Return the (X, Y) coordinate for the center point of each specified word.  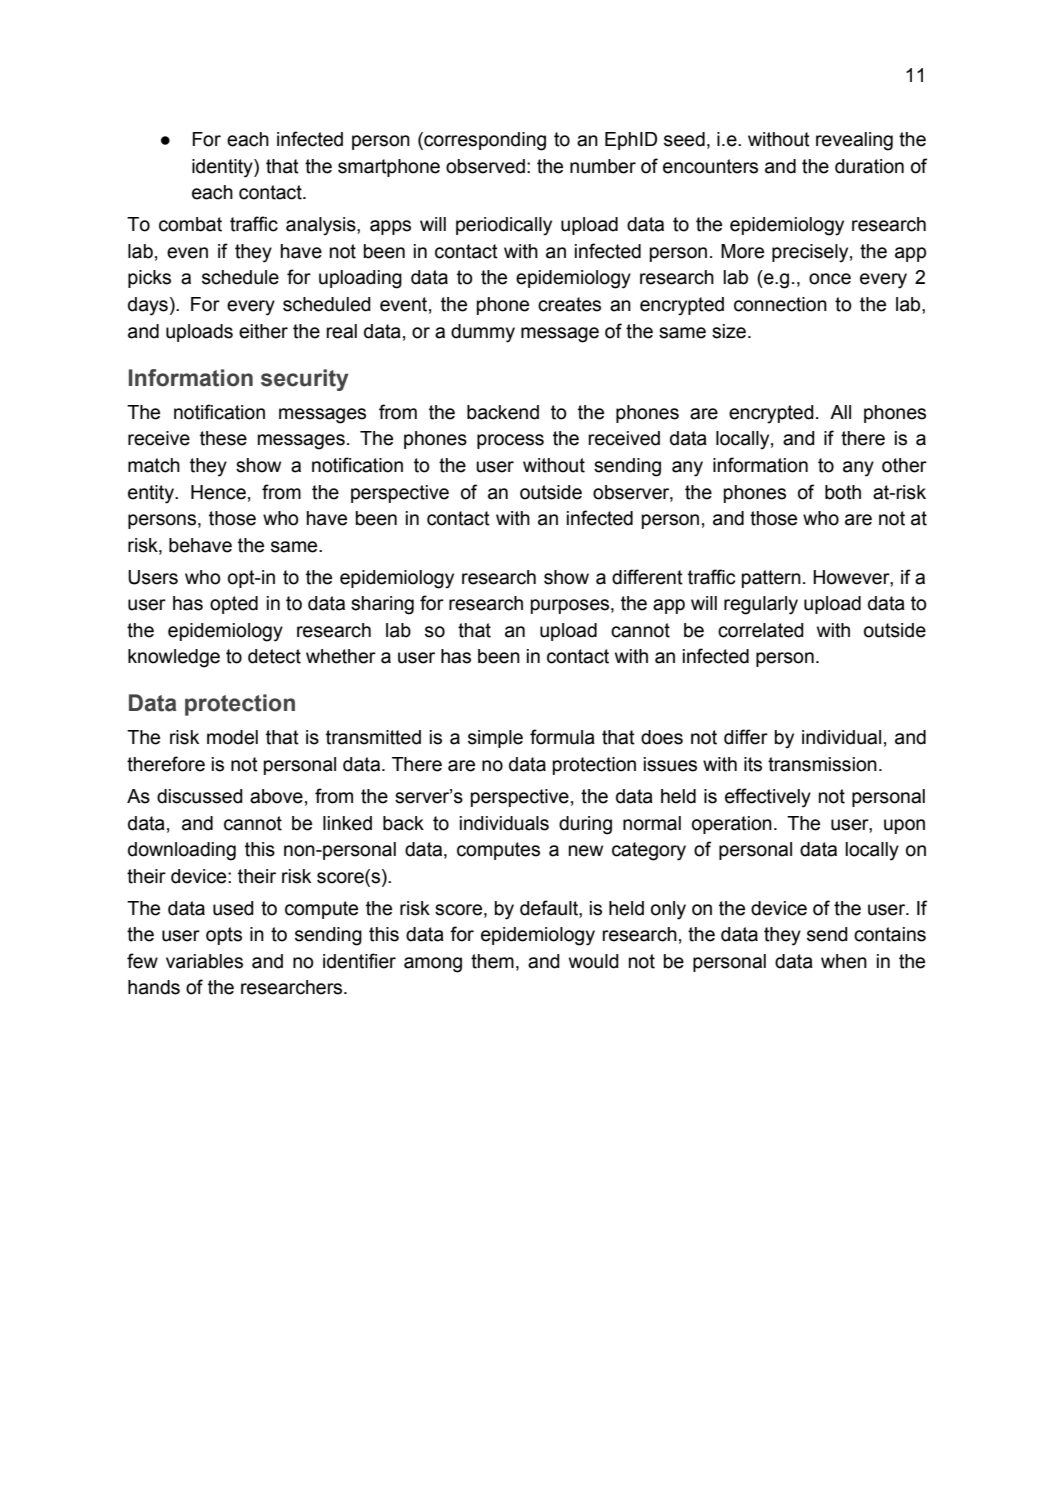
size (729, 331)
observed (485, 166)
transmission (822, 764)
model (232, 737)
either (263, 331)
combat (190, 224)
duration (869, 166)
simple (495, 739)
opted (234, 605)
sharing (382, 605)
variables (204, 961)
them (492, 961)
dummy (483, 333)
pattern (771, 579)
